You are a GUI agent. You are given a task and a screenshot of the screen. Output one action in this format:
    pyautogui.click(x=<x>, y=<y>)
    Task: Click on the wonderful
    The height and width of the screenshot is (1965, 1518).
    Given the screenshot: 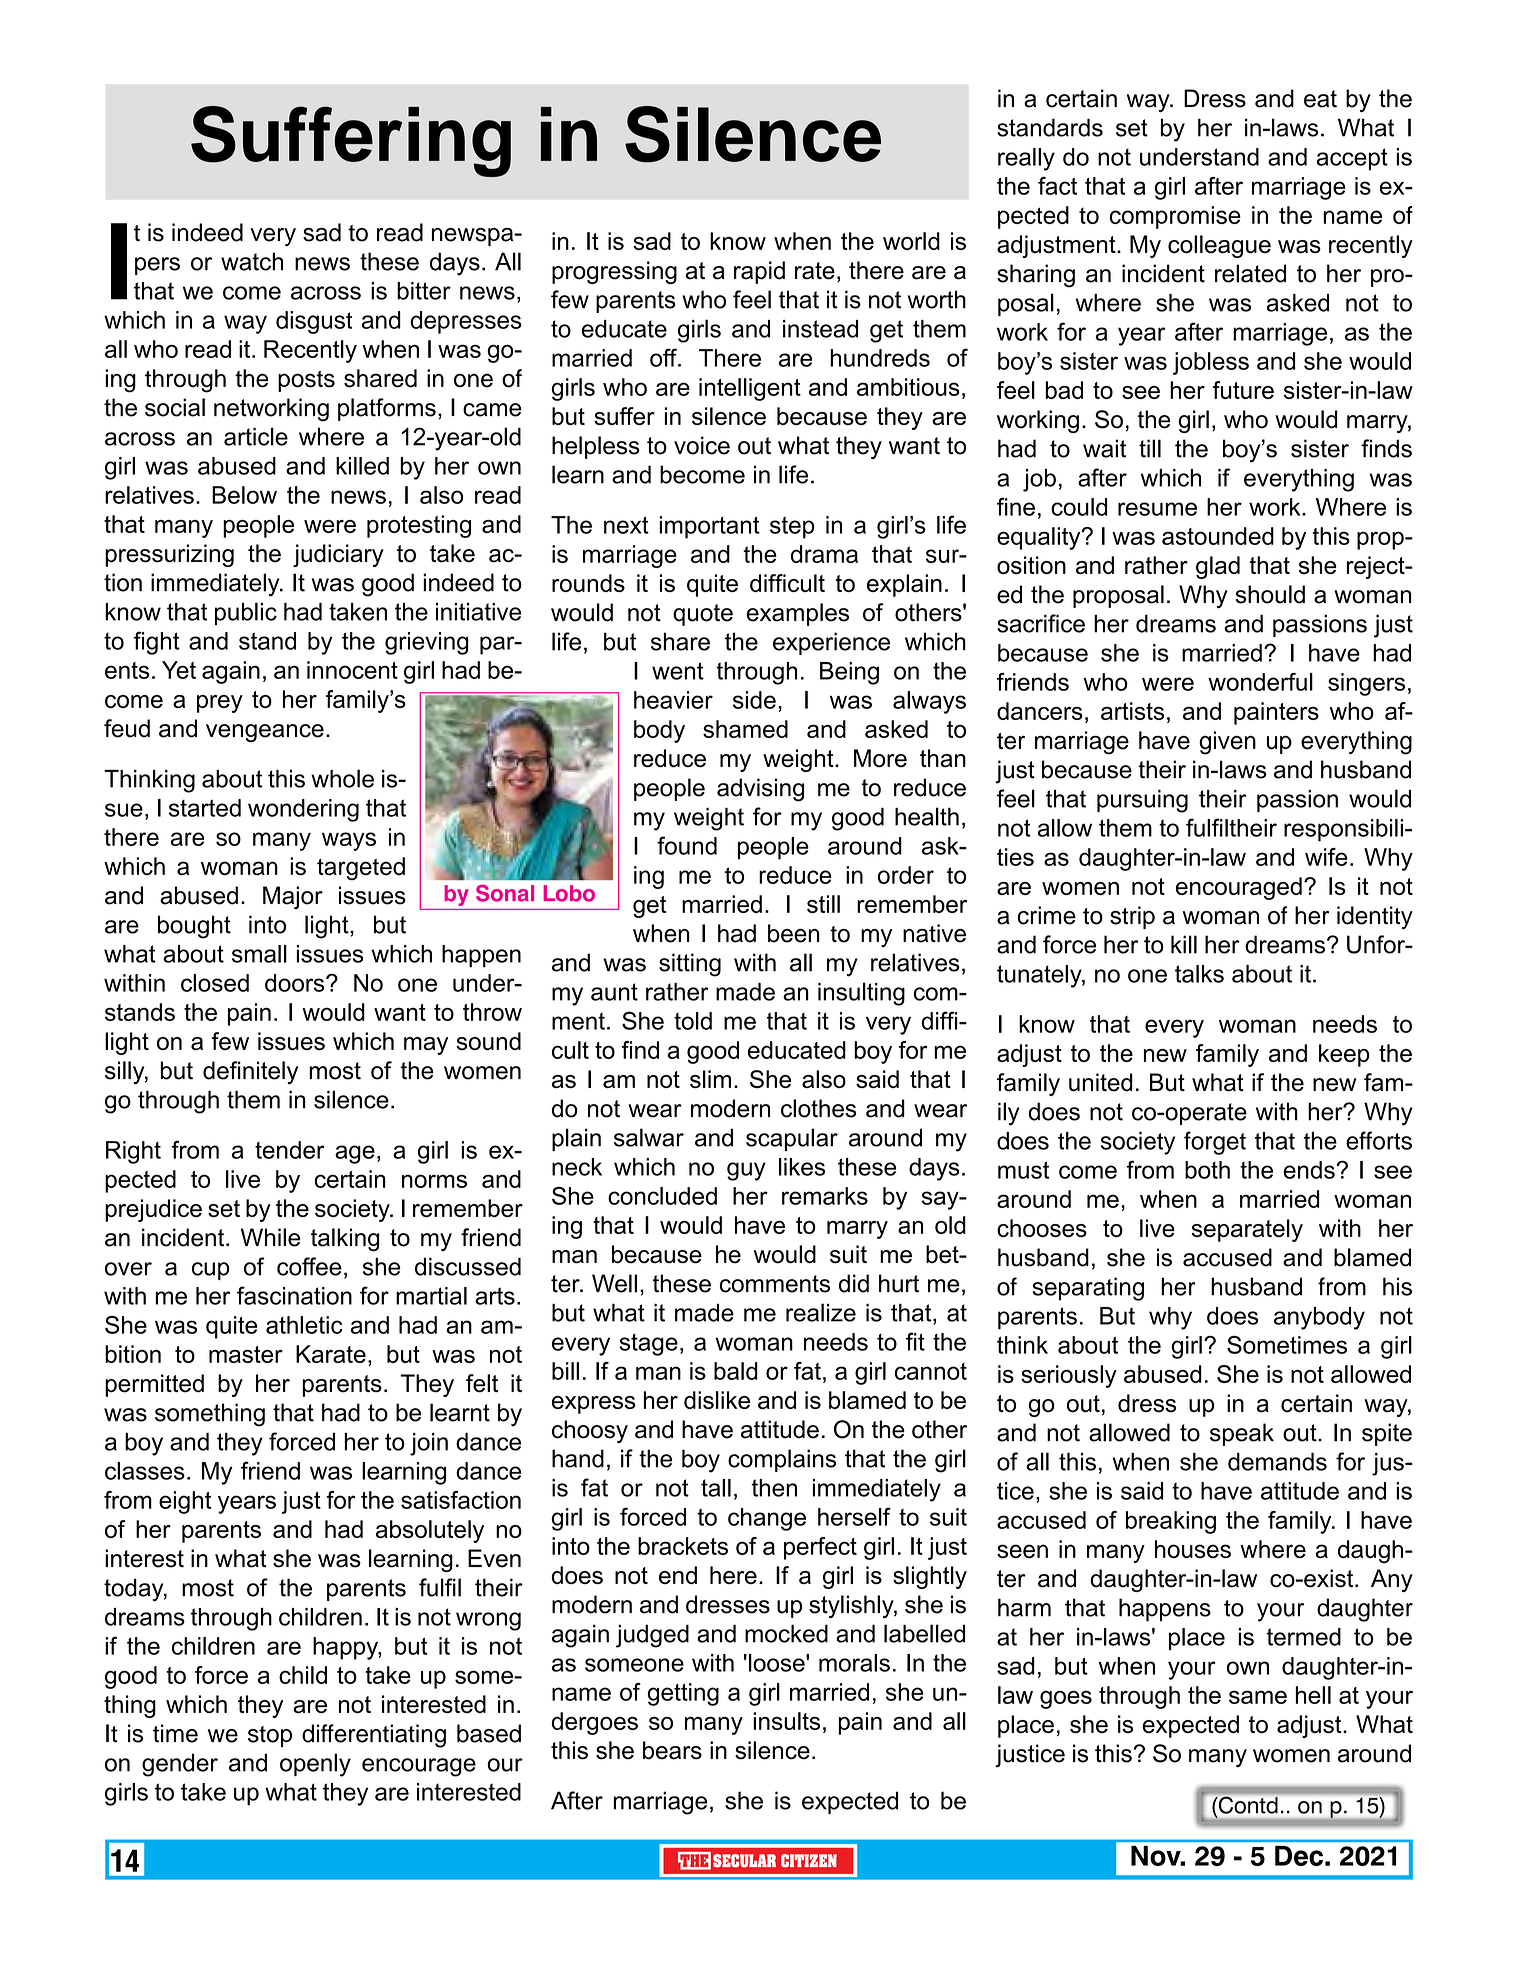 What is the action you would take?
    pyautogui.click(x=1260, y=682)
